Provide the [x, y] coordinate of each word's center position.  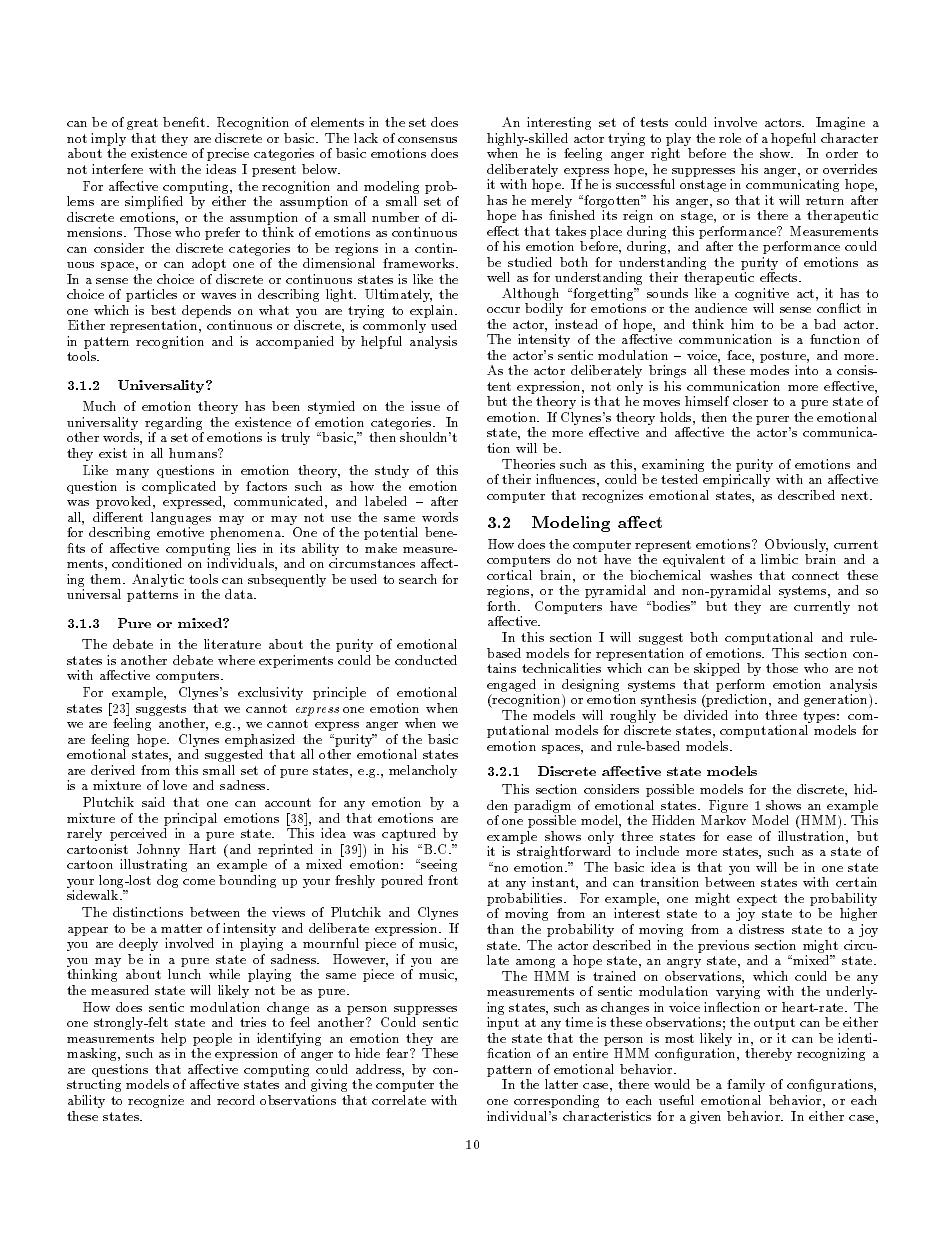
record [236, 1100]
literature [232, 644]
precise [228, 154]
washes [731, 575]
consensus [427, 140]
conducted [426, 660]
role [730, 138]
